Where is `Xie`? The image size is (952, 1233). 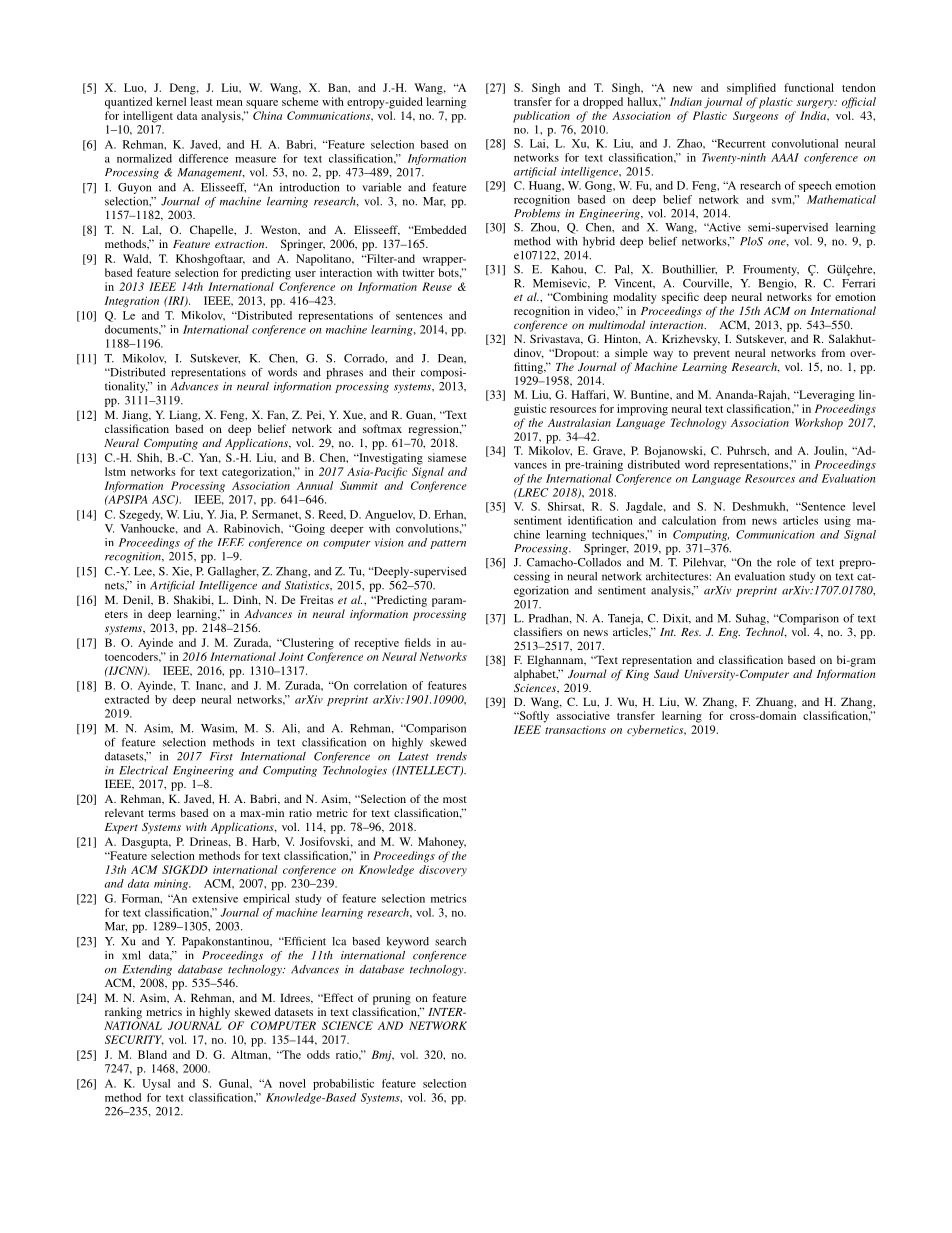
Xie is located at coordinates (182, 571).
